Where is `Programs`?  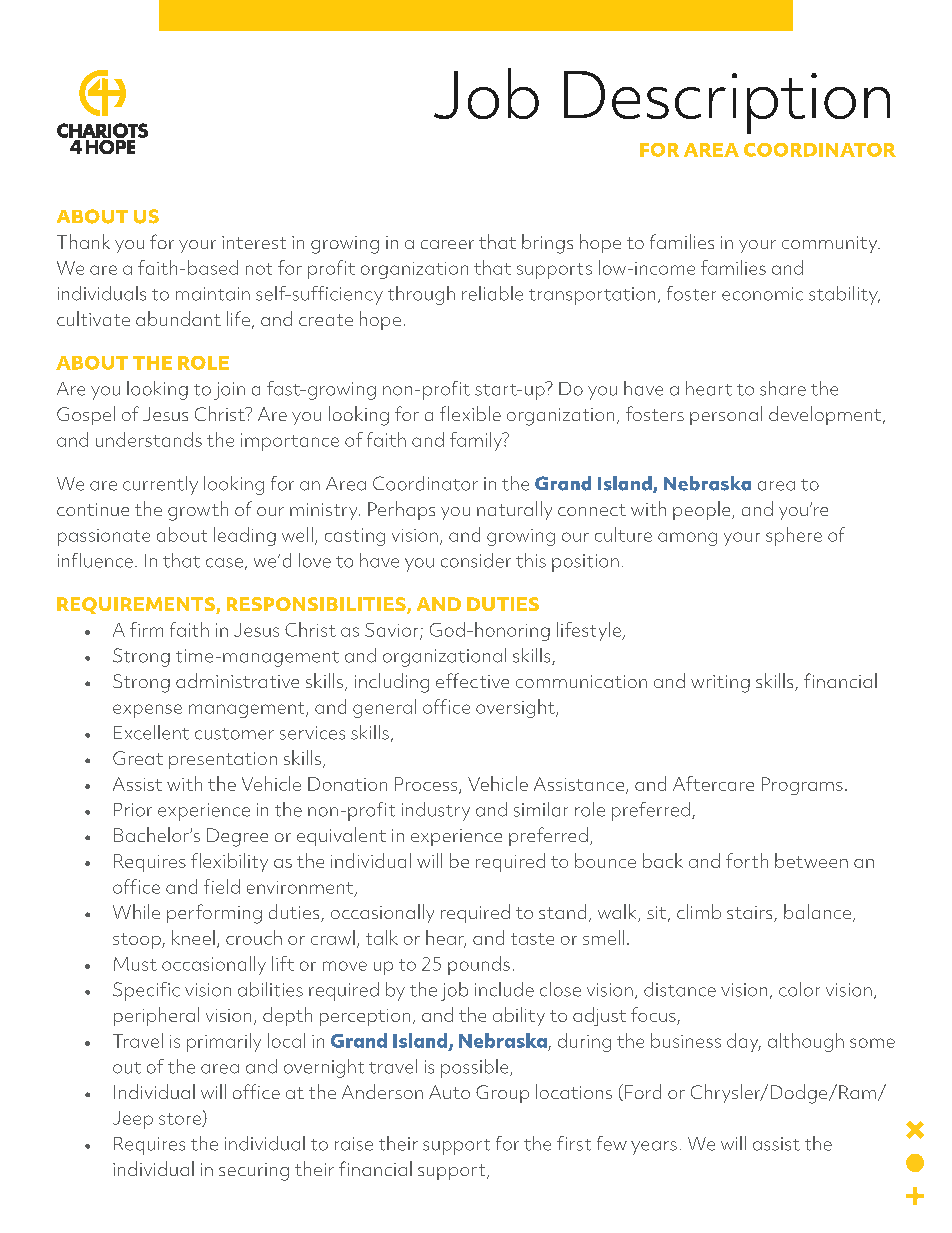
Programs is located at coordinates (802, 786).
